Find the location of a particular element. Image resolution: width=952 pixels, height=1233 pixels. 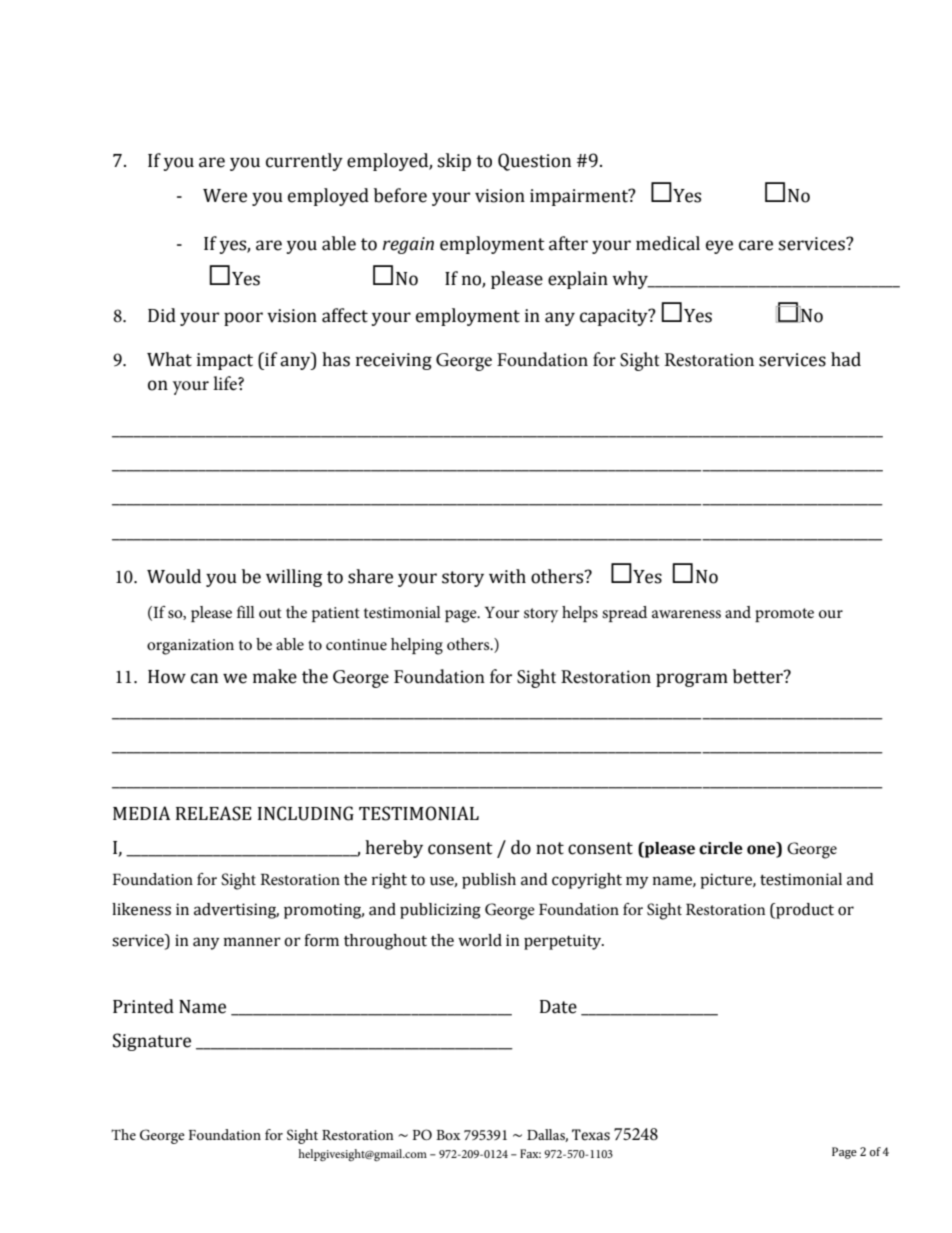

helping is located at coordinates (417, 646).
